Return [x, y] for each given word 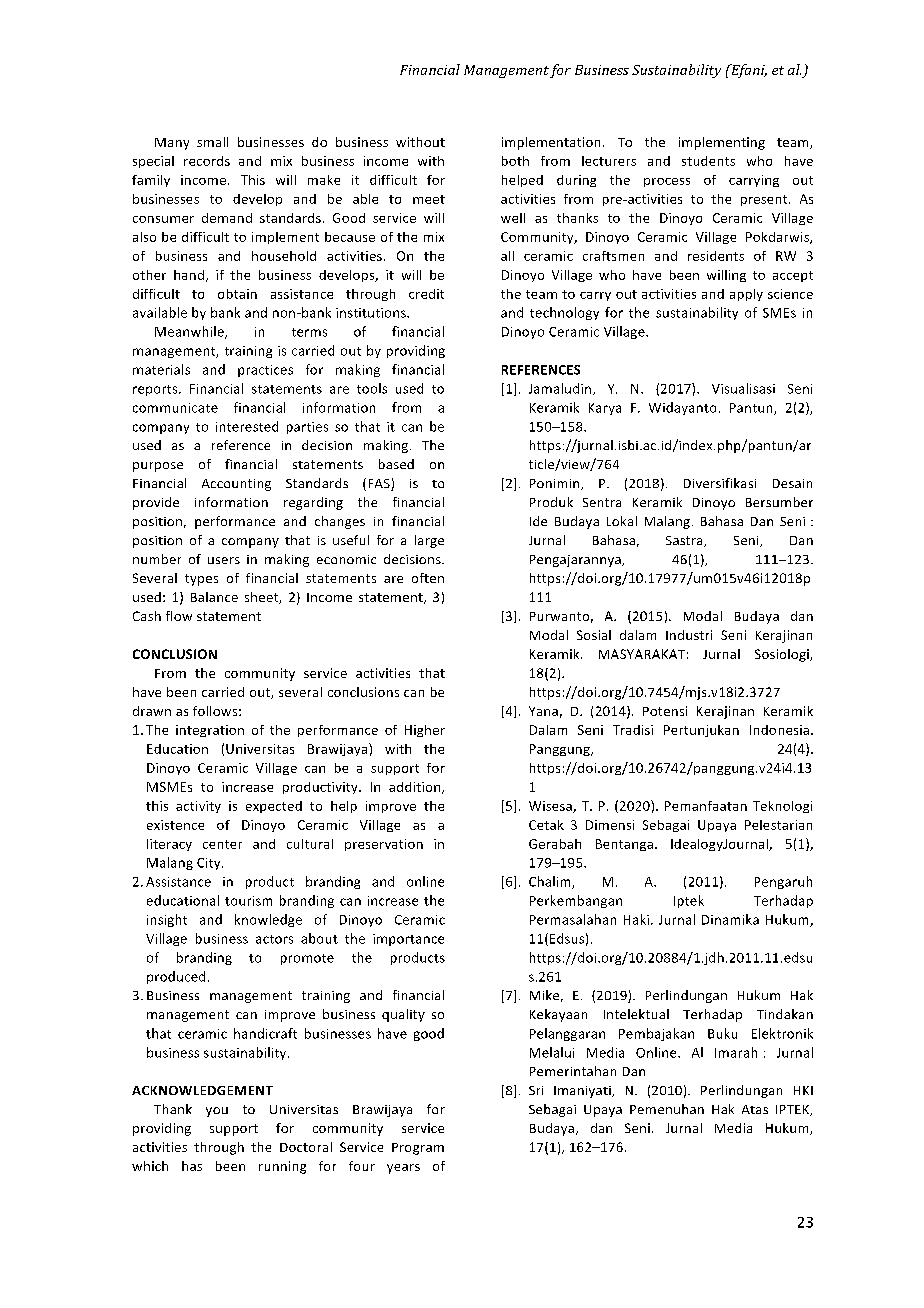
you [217, 1112]
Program [418, 1149]
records [207, 161]
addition [416, 788]
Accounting [236, 485]
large [429, 541]
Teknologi [782, 807]
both [515, 161]
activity [198, 807]
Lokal [622, 521]
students [708, 161]
